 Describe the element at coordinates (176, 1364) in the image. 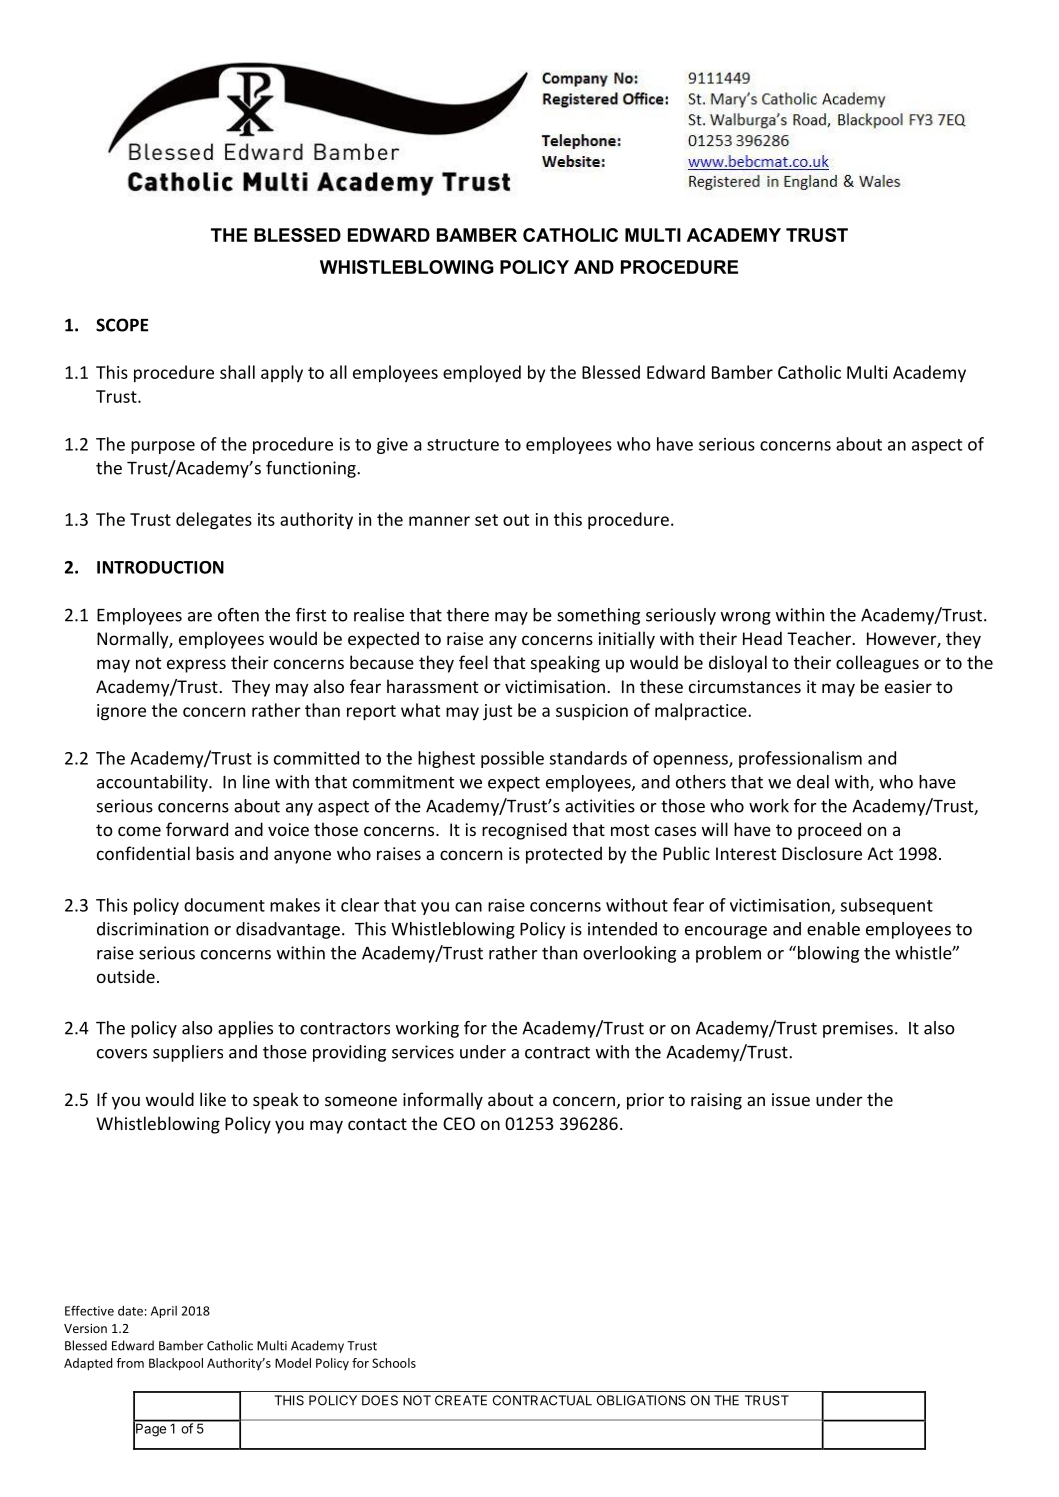

I see `Blackpool` at that location.
